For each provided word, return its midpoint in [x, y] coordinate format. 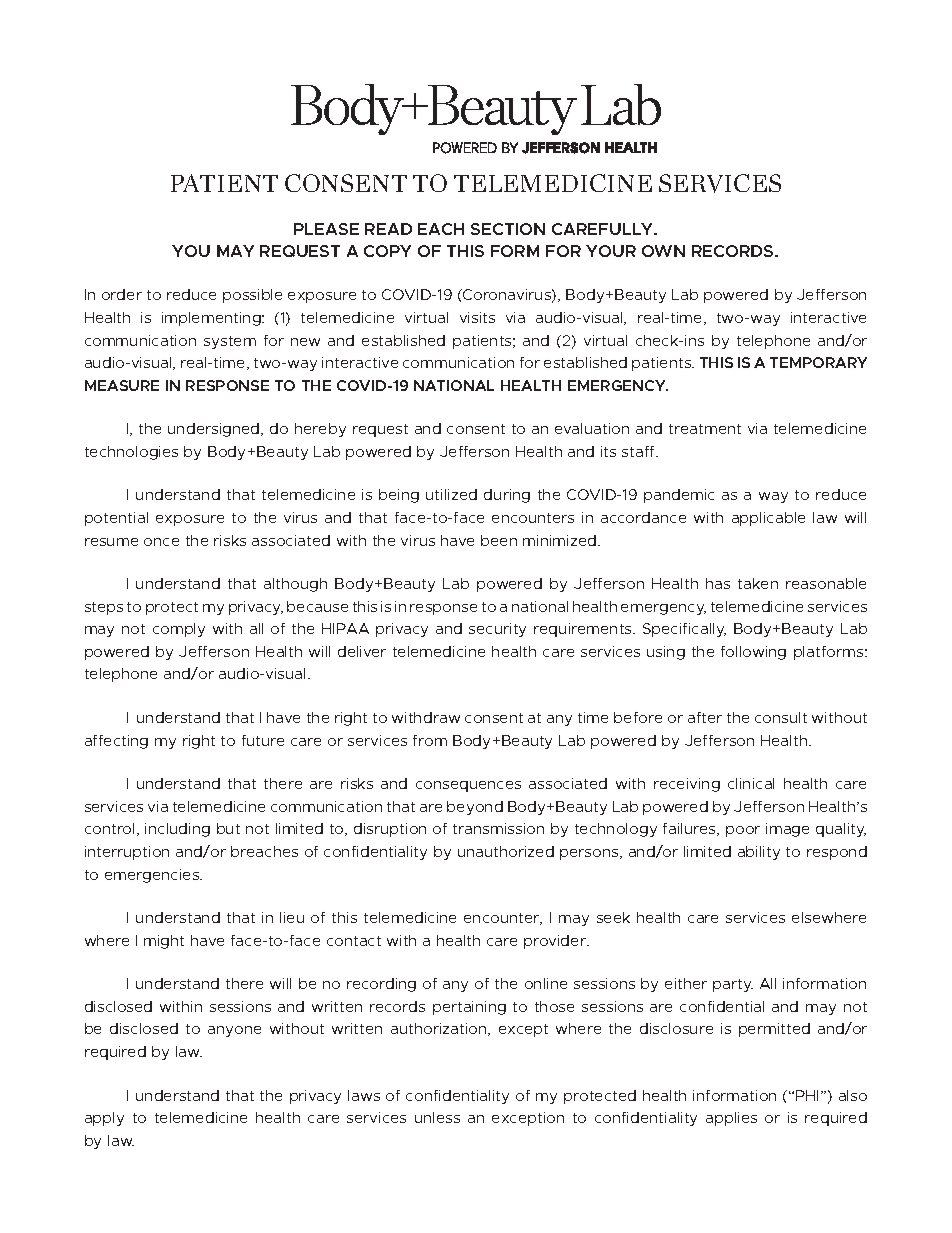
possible [252, 296]
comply [179, 630]
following [753, 653]
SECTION [508, 229]
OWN [663, 251]
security [497, 630]
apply [104, 1119]
